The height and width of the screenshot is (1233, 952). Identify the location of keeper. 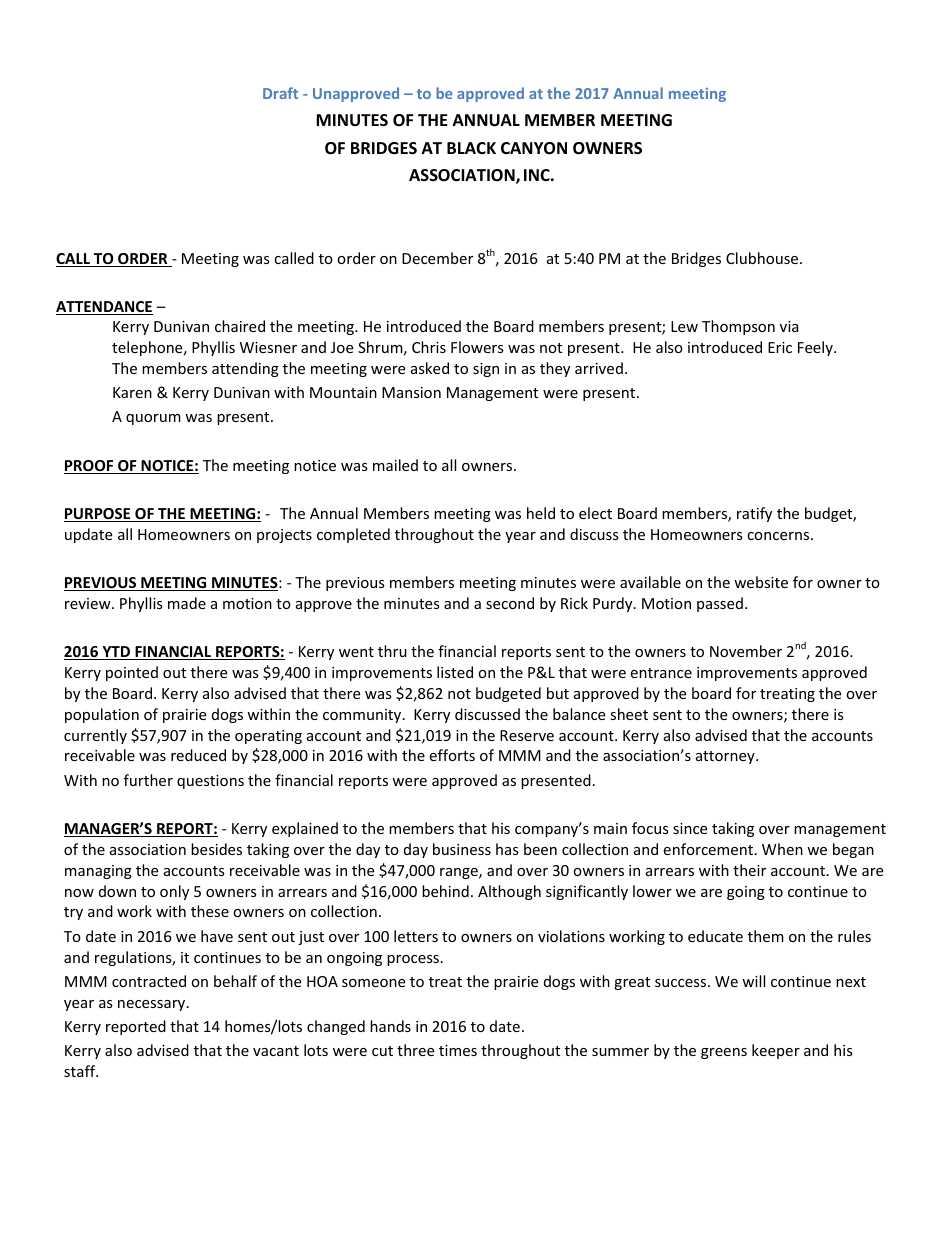
(776, 1051).
